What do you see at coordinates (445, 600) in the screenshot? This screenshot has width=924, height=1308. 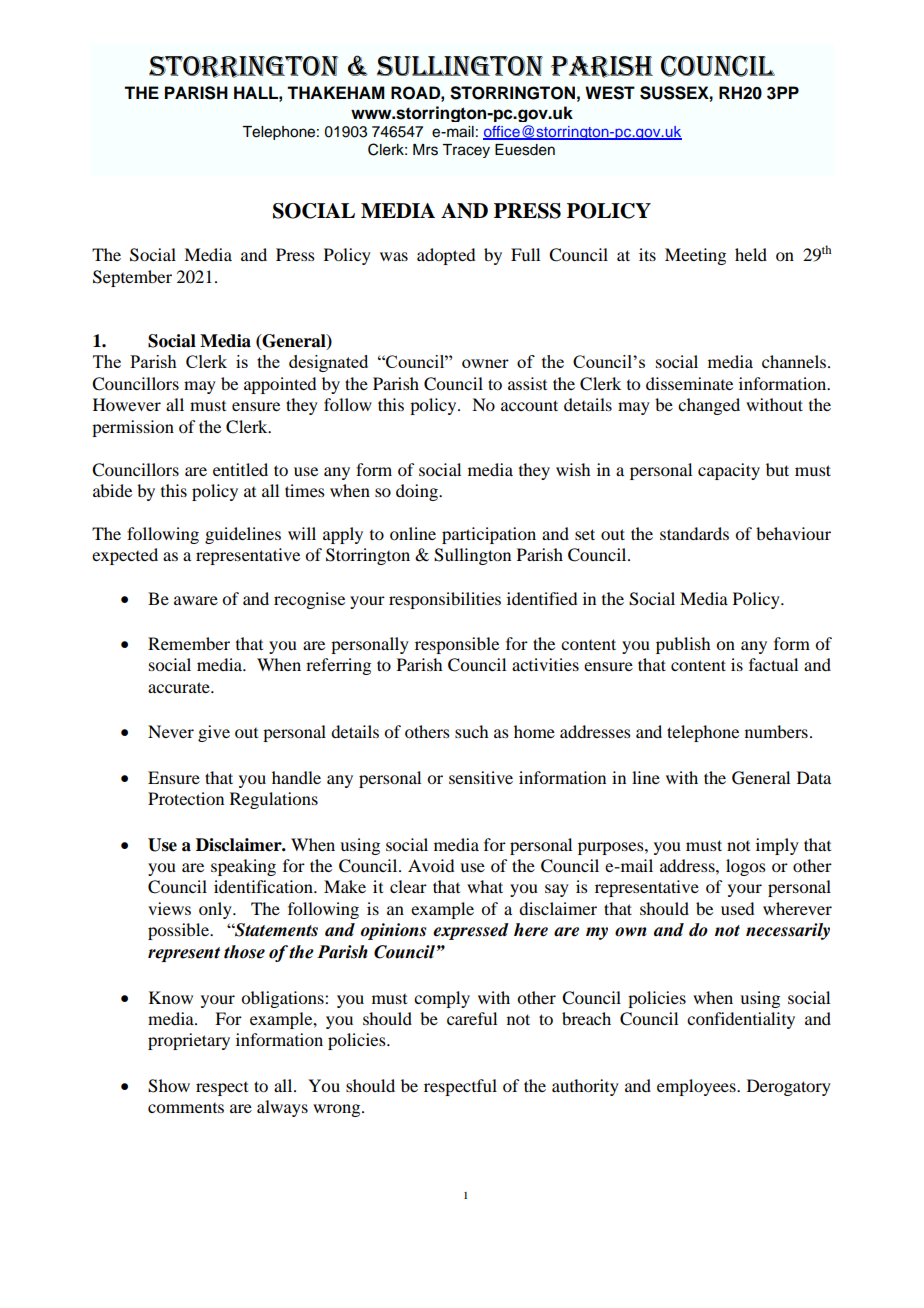 I see `responsibilities` at bounding box center [445, 600].
